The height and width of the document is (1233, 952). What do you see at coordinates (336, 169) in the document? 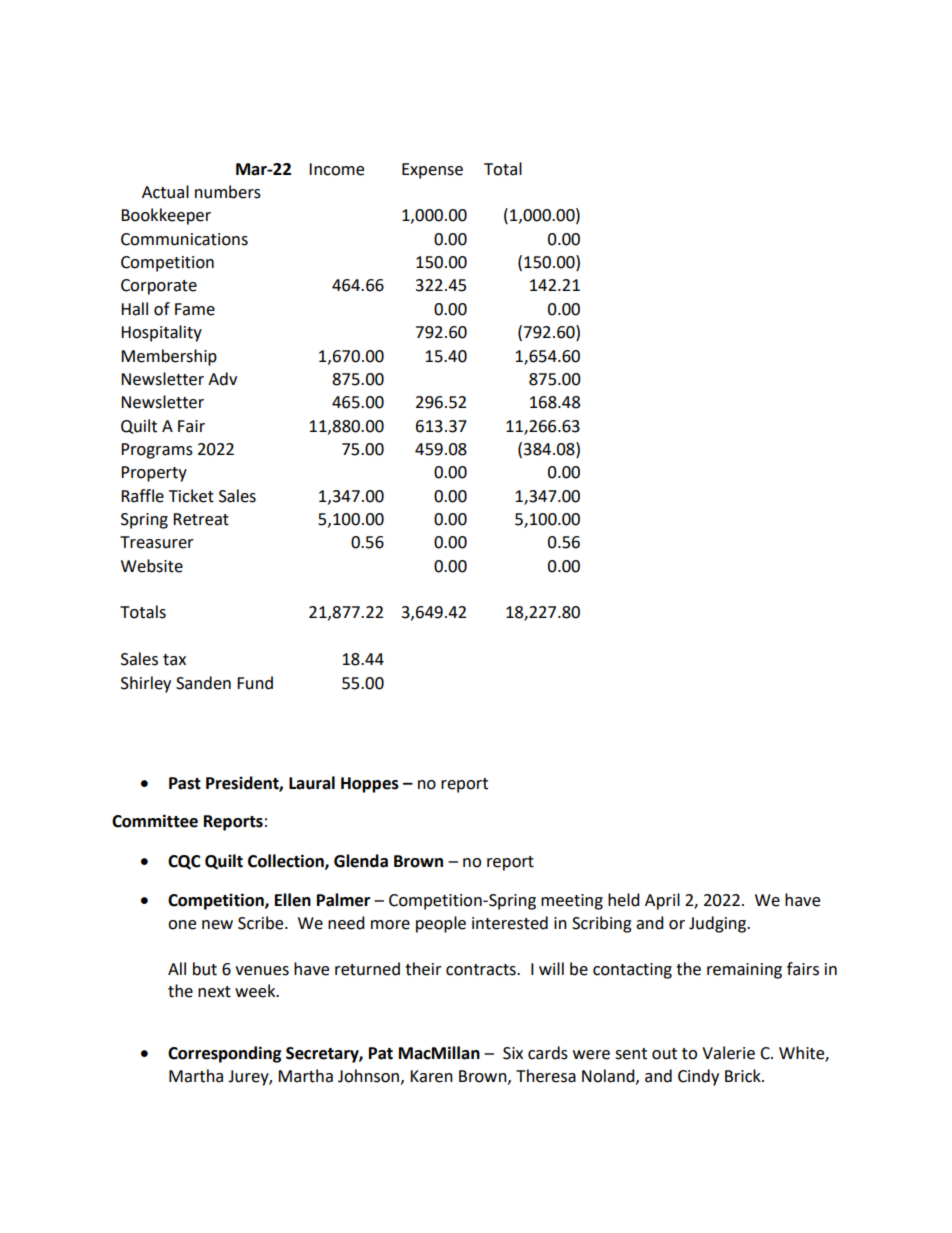
I see `Income` at bounding box center [336, 169].
